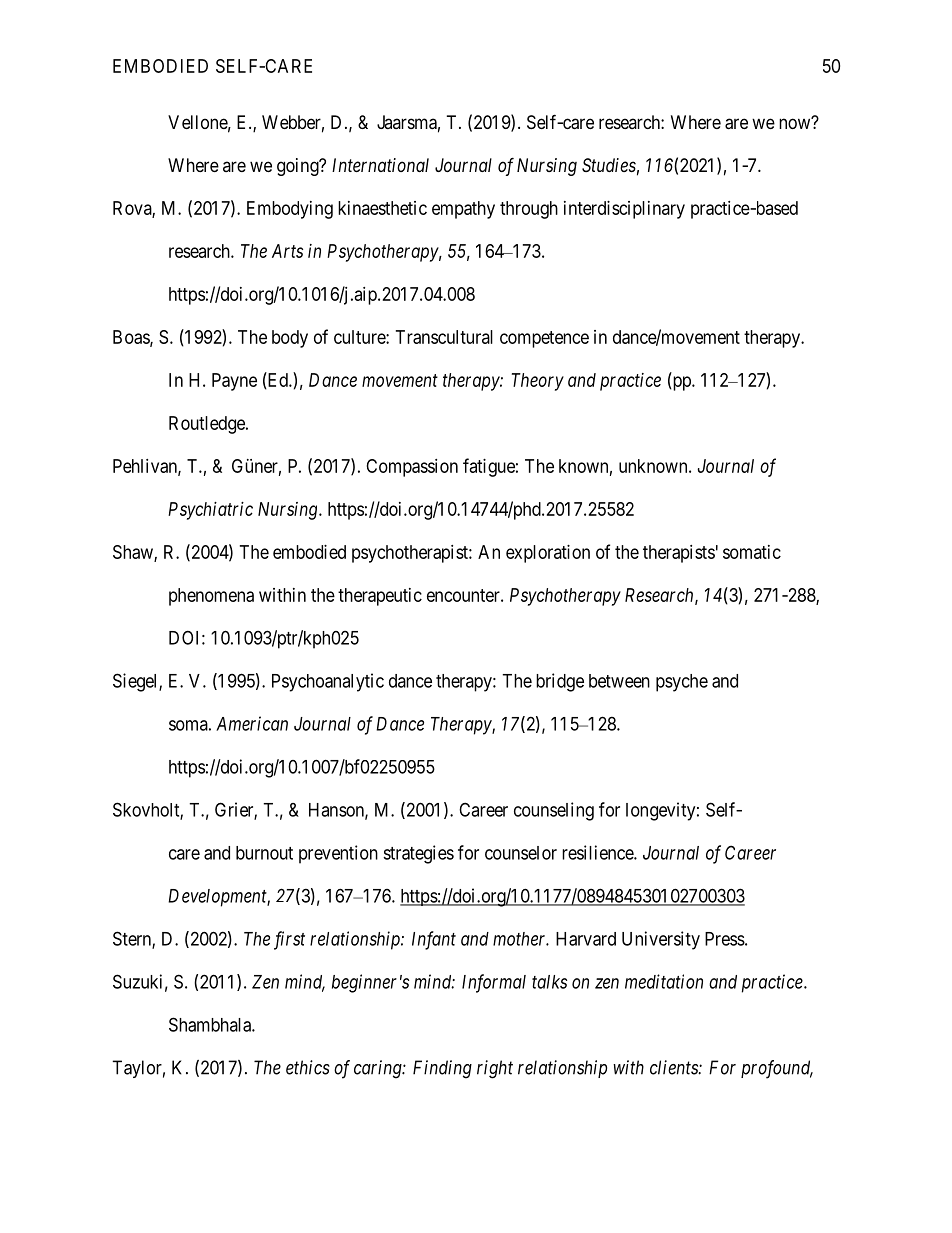 This screenshot has height=1233, width=952. I want to click on Shambhala, so click(211, 1024).
